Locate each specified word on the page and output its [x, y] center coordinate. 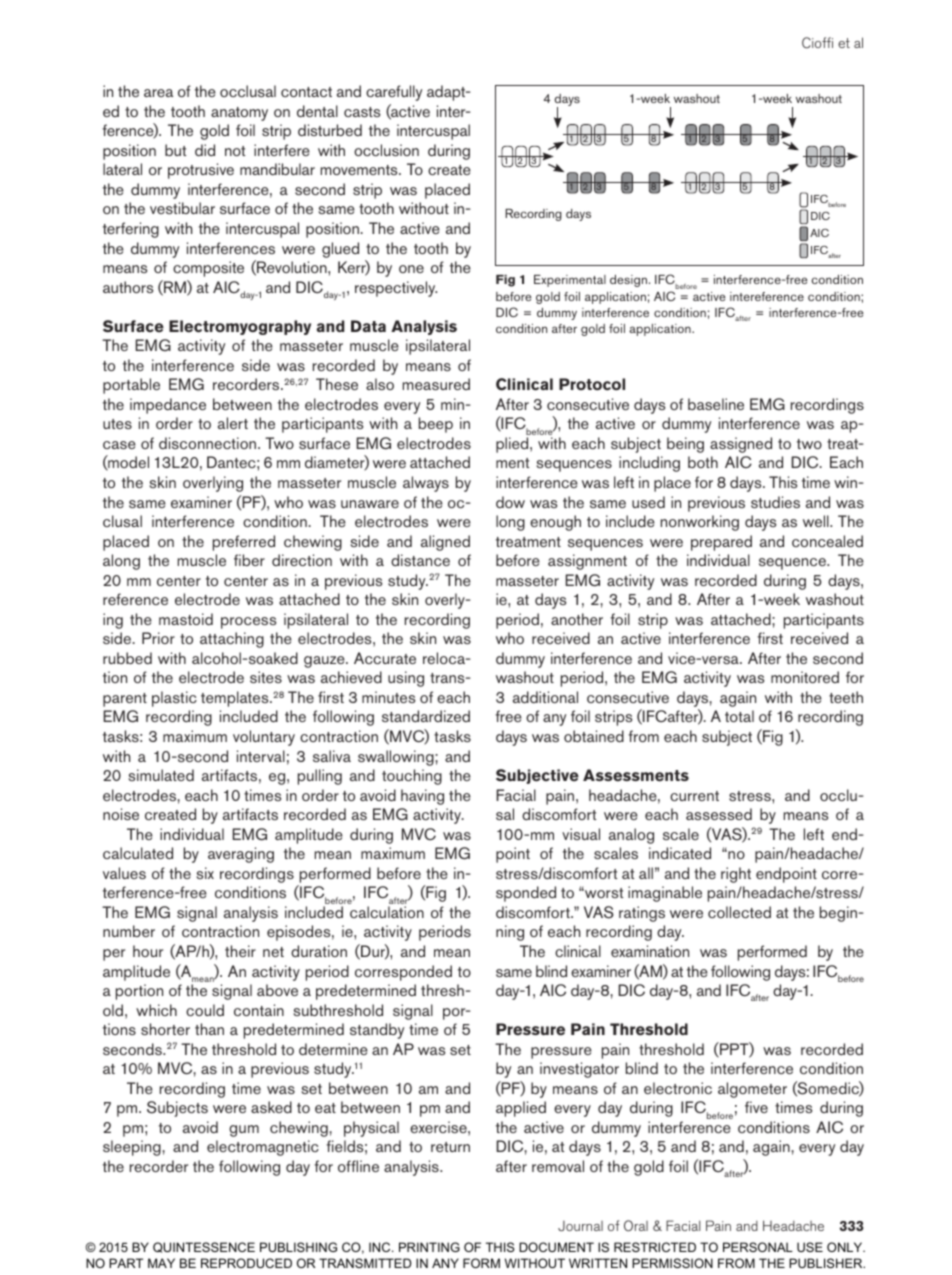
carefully [394, 93]
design [628, 281]
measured [436, 384]
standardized [426, 716]
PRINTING [429, 1247]
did [205, 150]
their [240, 951]
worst [603, 893]
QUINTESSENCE [204, 1247]
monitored [805, 677]
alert [233, 423]
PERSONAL [758, 1247]
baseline [716, 404]
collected [739, 912]
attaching [232, 640]
